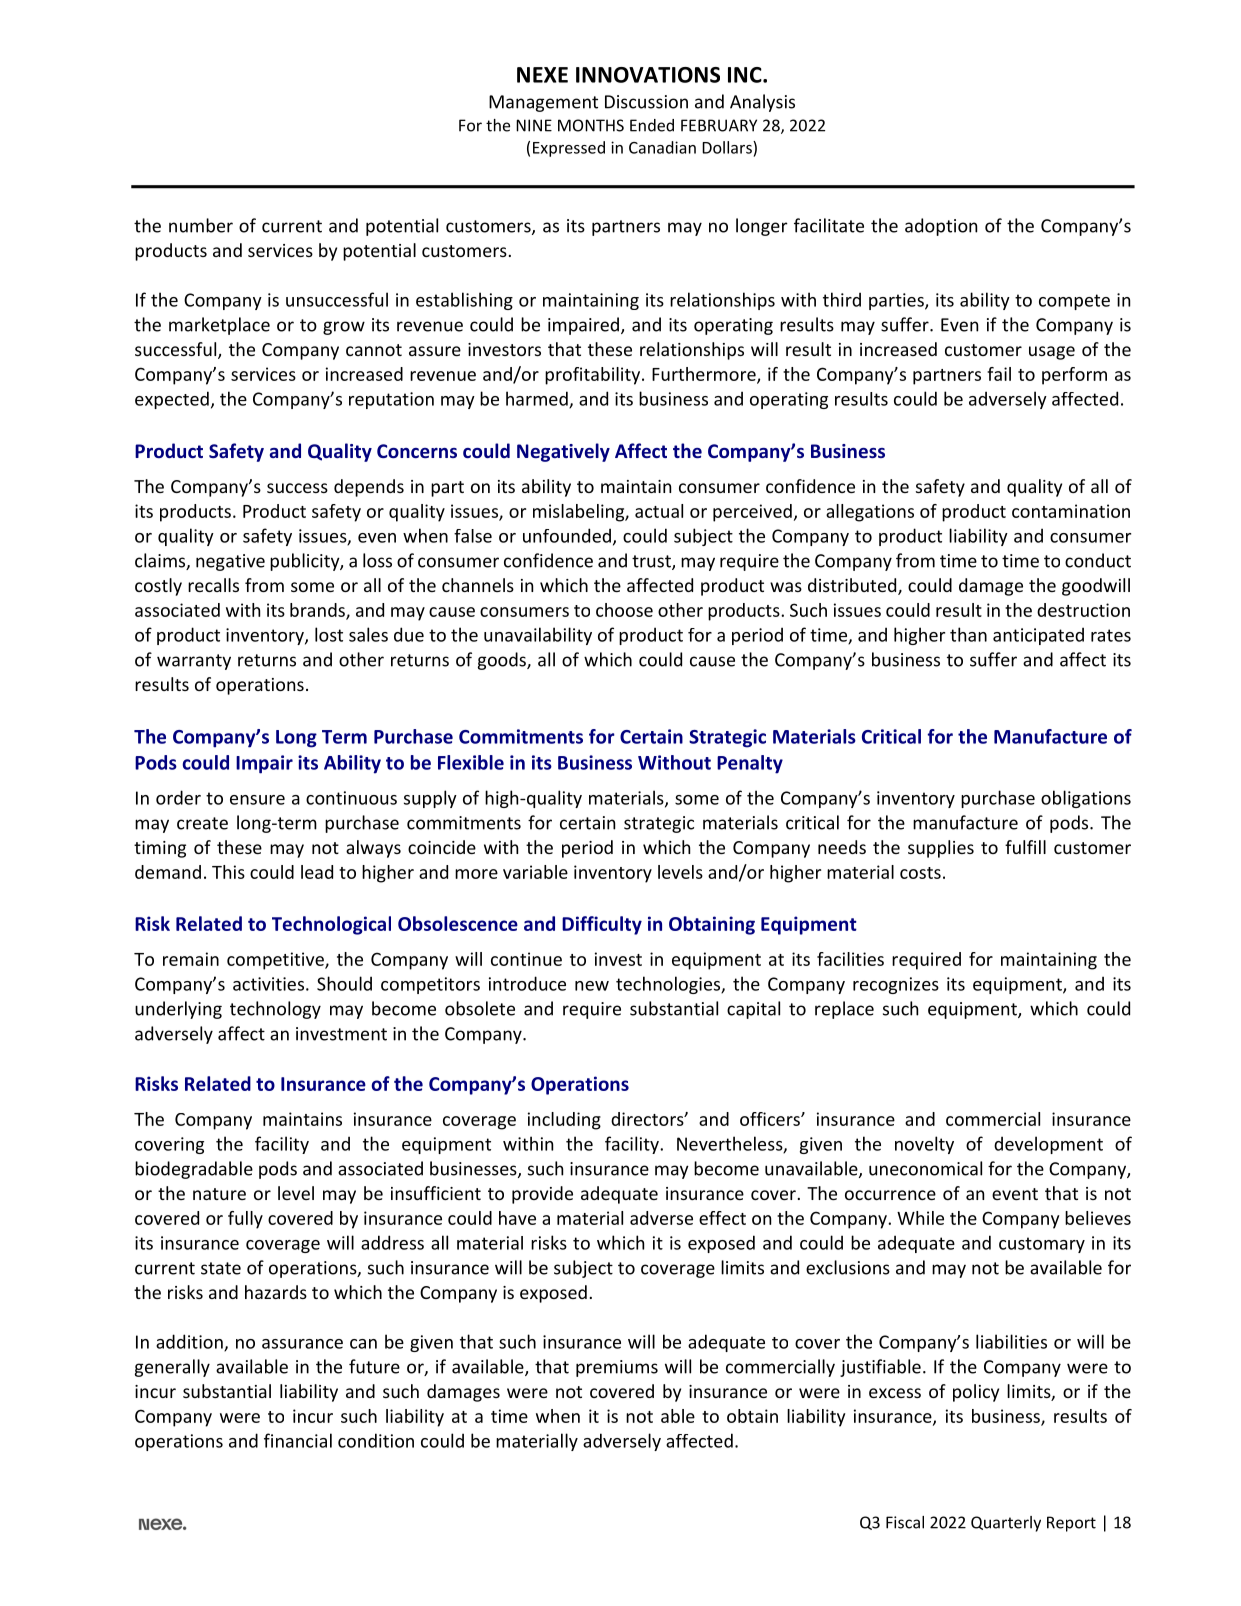  I want to click on Ended, so click(652, 125).
